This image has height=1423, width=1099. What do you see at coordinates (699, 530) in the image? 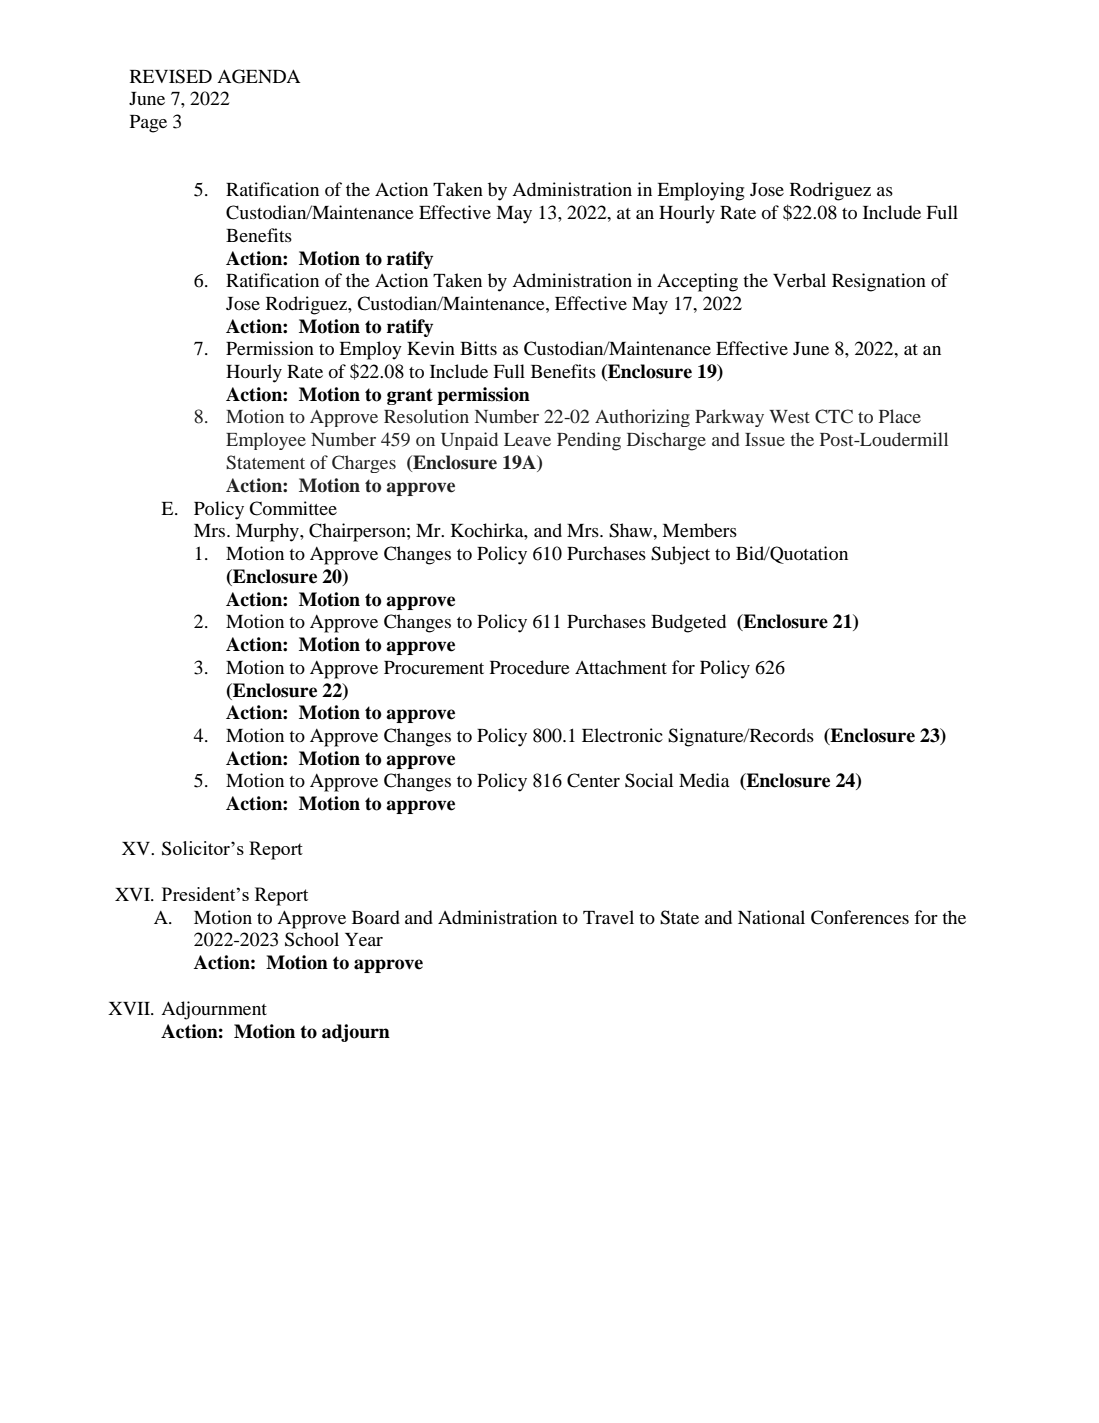
I see `Members` at bounding box center [699, 530].
